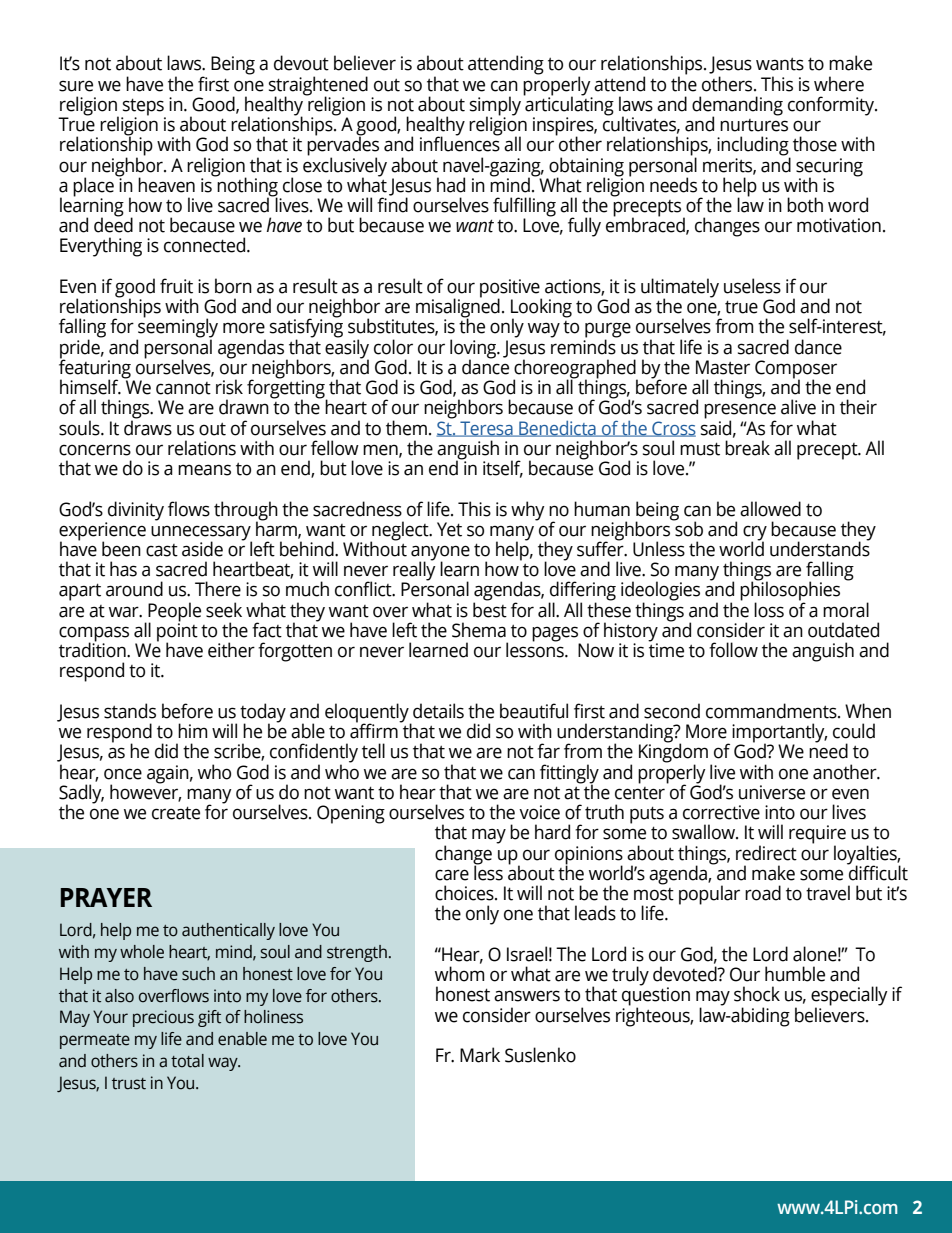 The width and height of the screenshot is (952, 1233). Describe the element at coordinates (737, 107) in the screenshot. I see `demanding` at that location.
